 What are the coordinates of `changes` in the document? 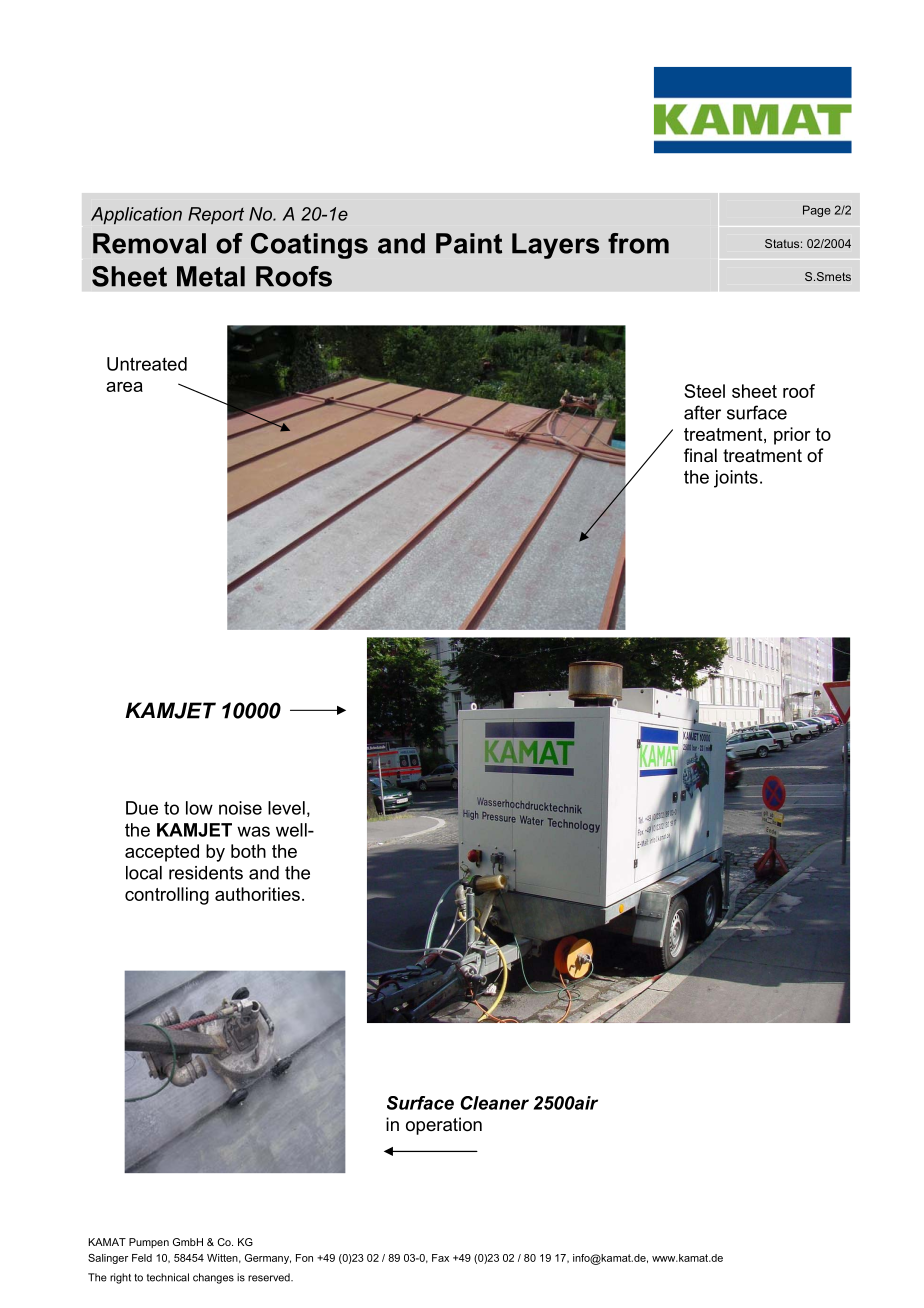 It's located at (213, 1278).
